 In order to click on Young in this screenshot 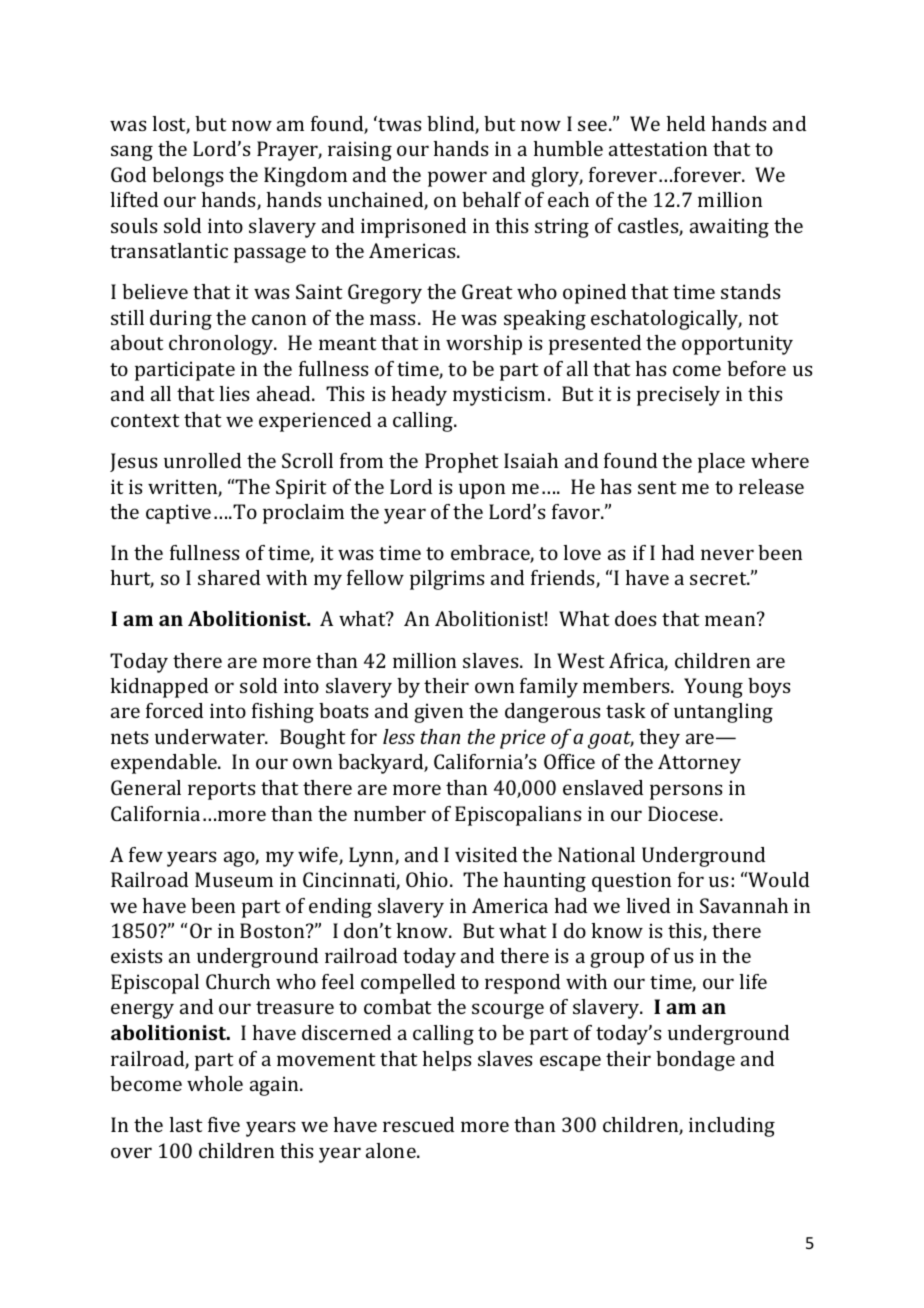, I will do `click(713, 688)`.
